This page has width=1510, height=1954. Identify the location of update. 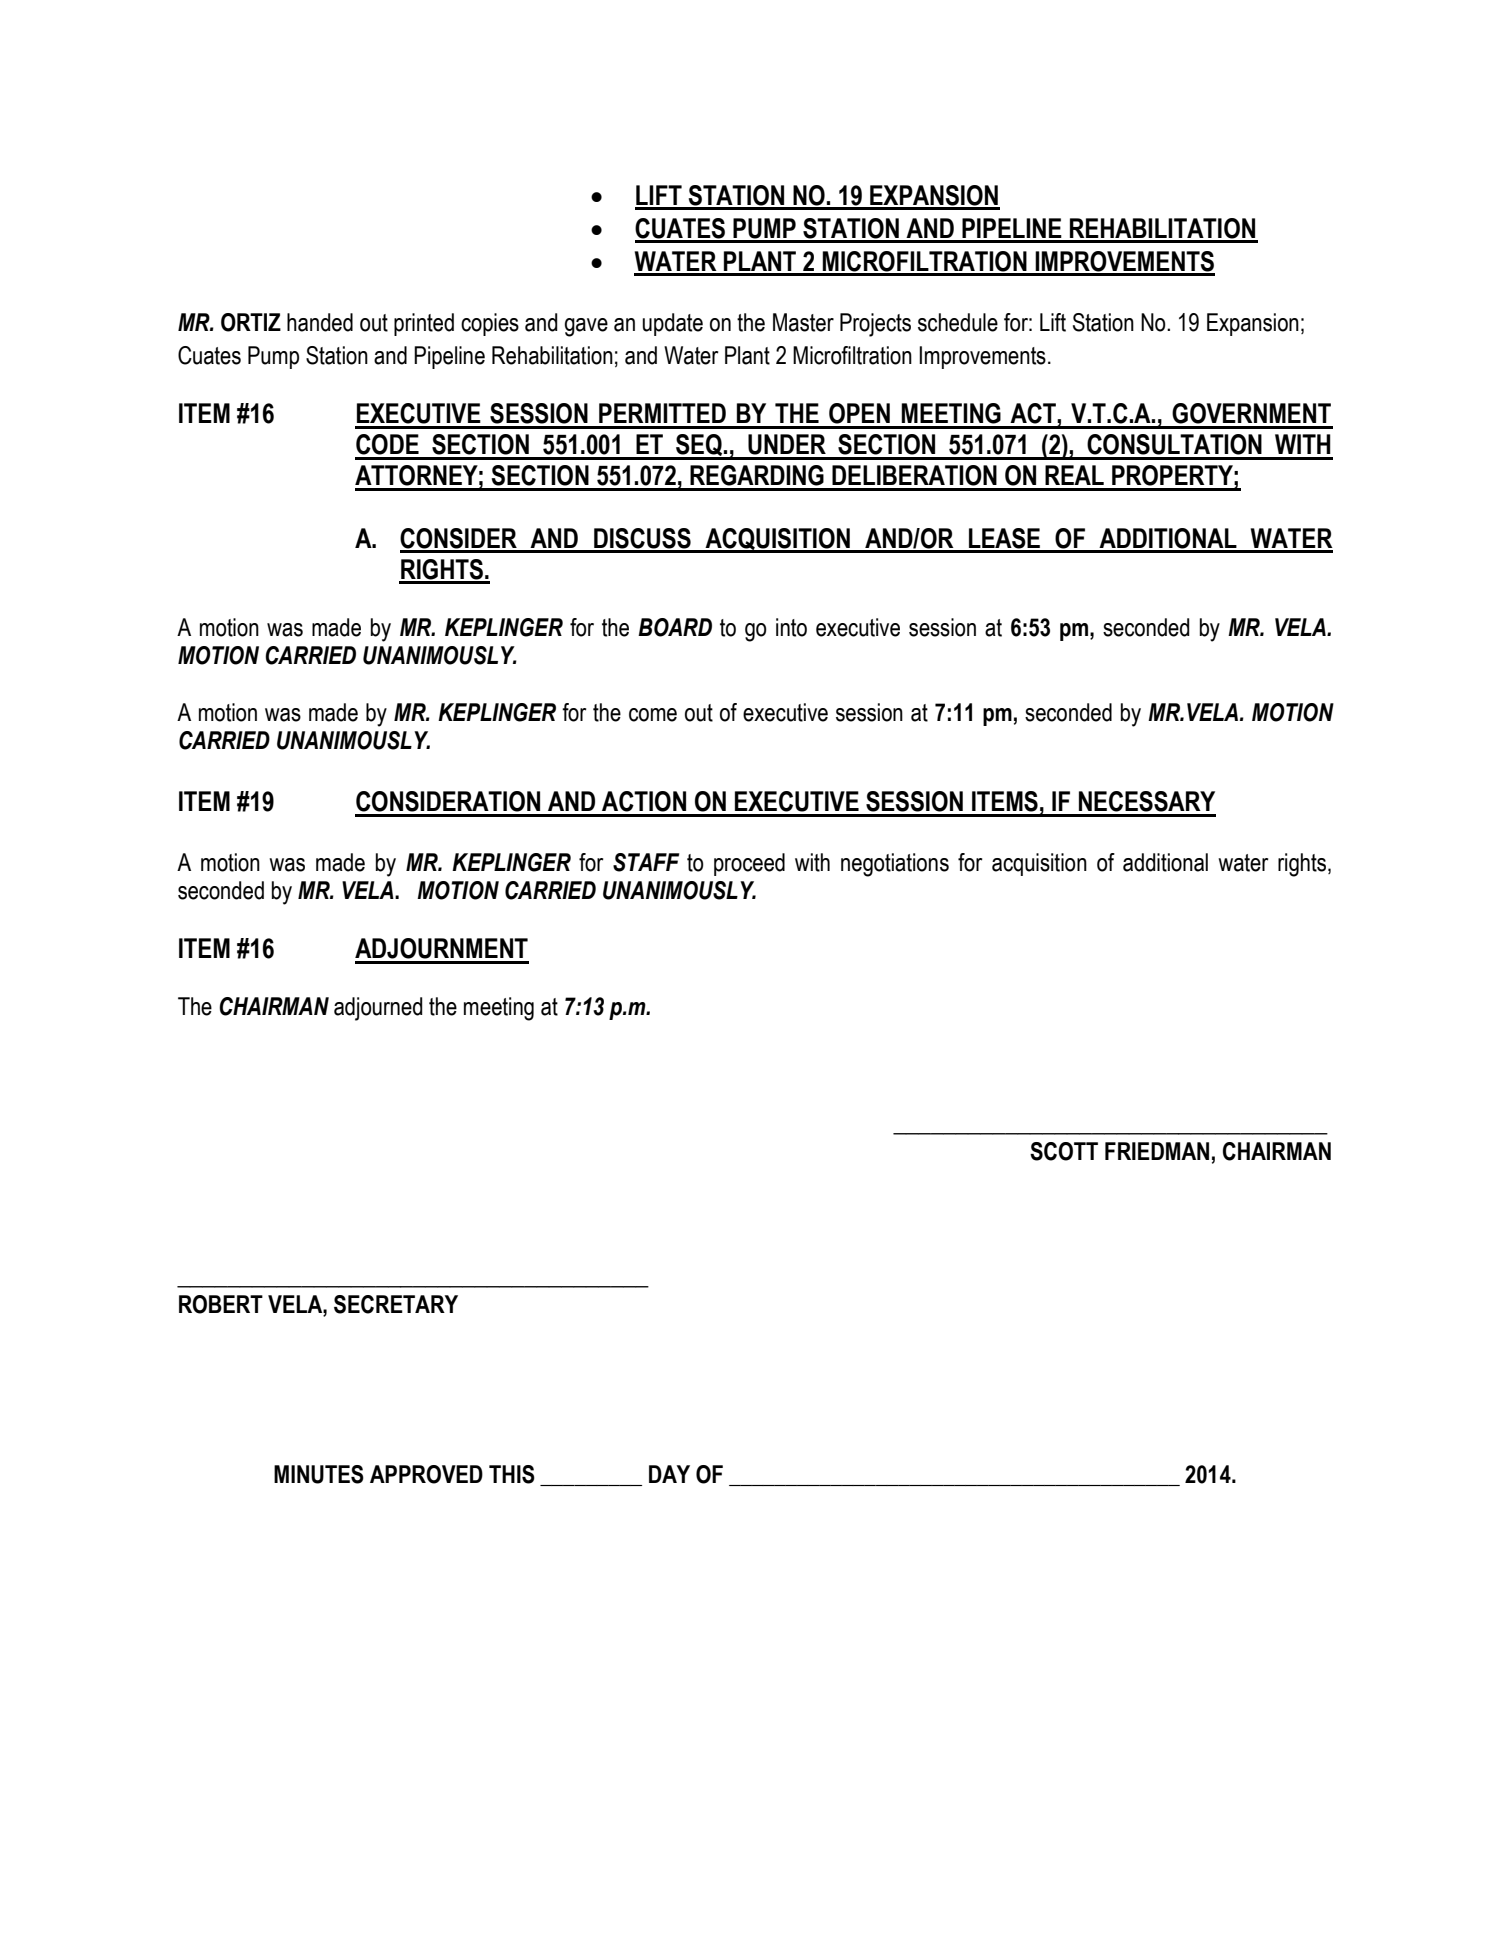
(672, 324).
